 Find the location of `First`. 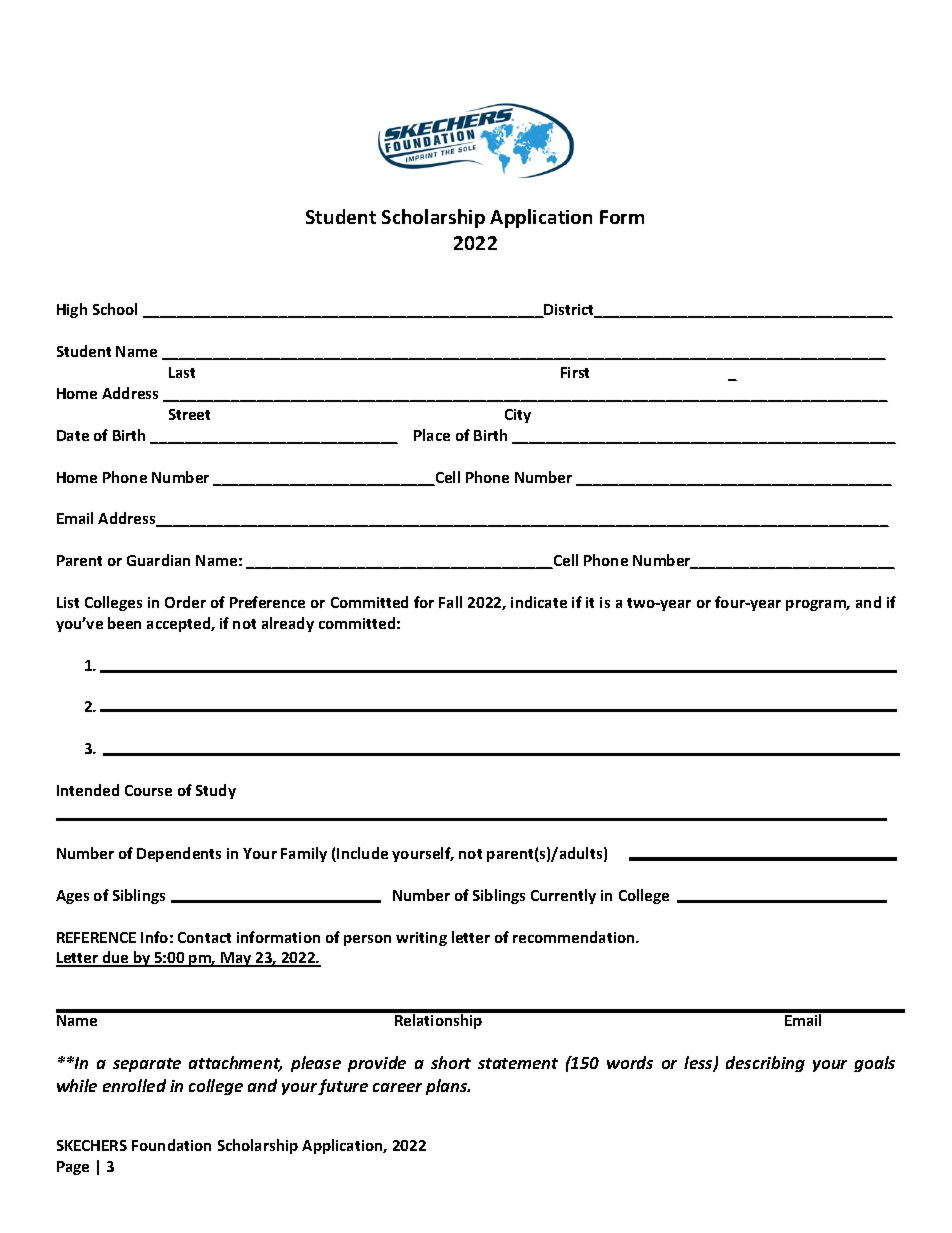

First is located at coordinates (575, 372).
